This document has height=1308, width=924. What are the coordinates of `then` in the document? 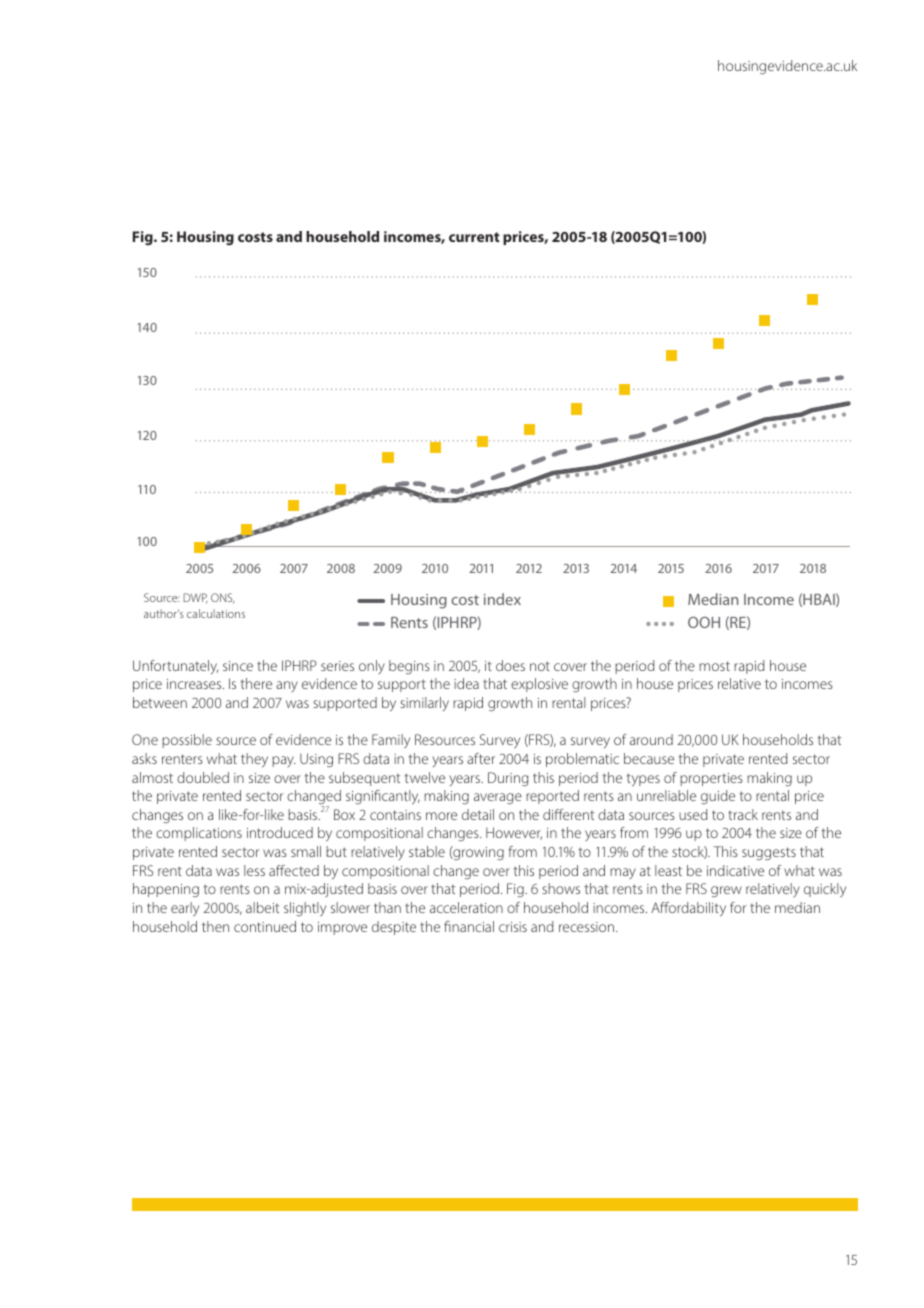 It's located at (215, 926).
